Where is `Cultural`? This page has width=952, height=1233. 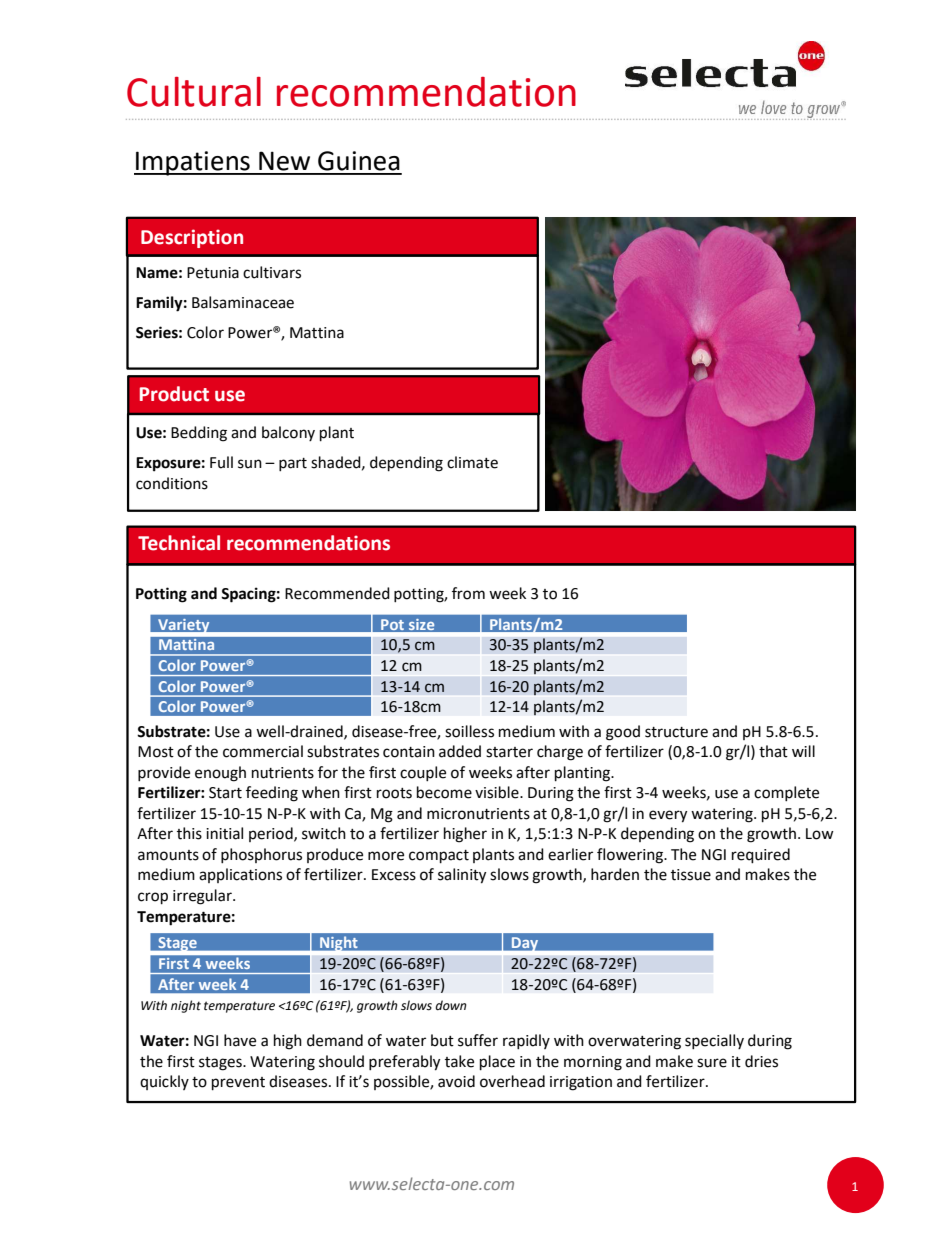 Cultural is located at coordinates (194, 92).
